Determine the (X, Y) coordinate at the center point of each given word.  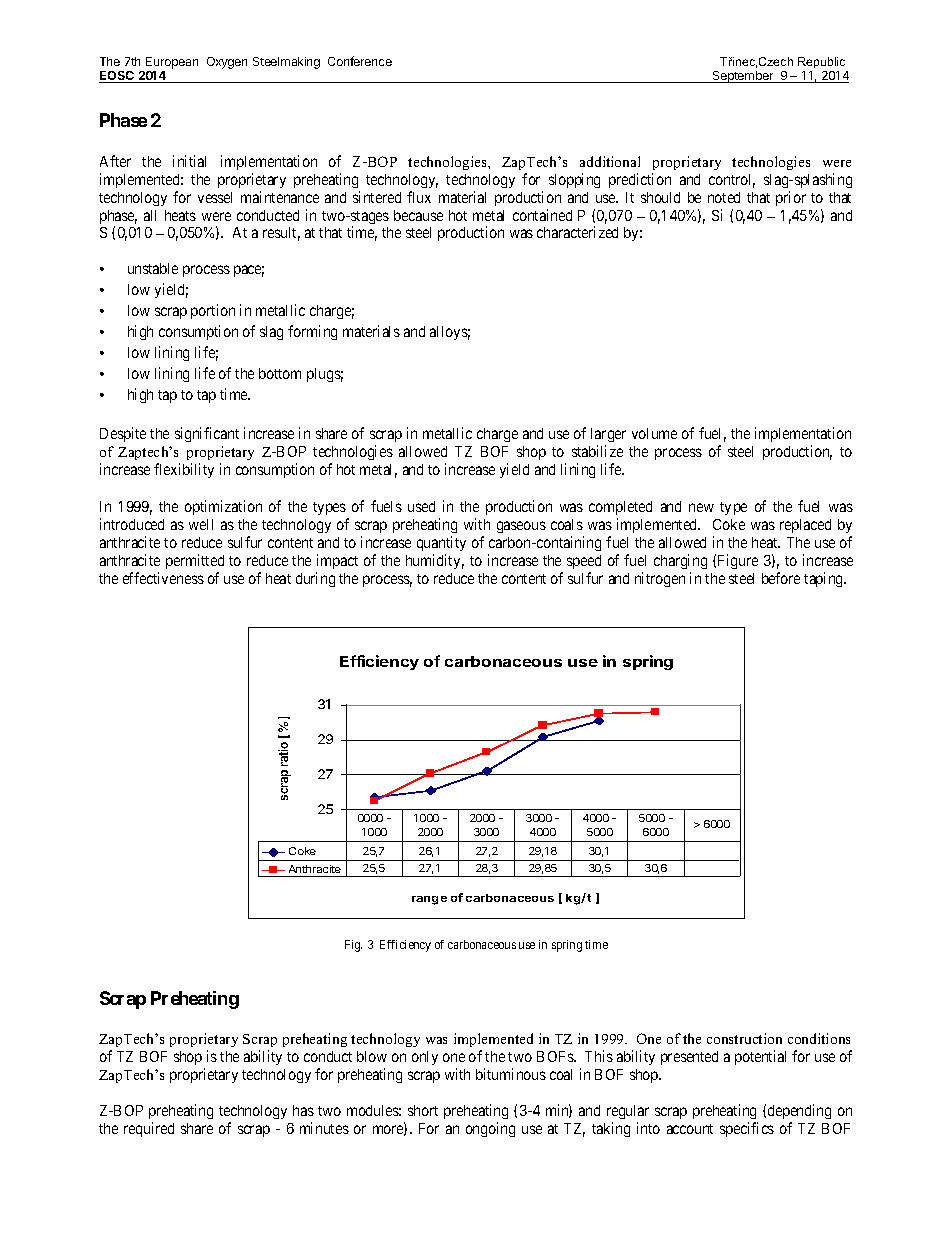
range (429, 900)
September (743, 77)
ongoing (490, 1129)
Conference (360, 61)
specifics (747, 1129)
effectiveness (163, 578)
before (781, 578)
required (149, 1129)
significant (207, 434)
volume (654, 433)
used (421, 506)
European (172, 64)
